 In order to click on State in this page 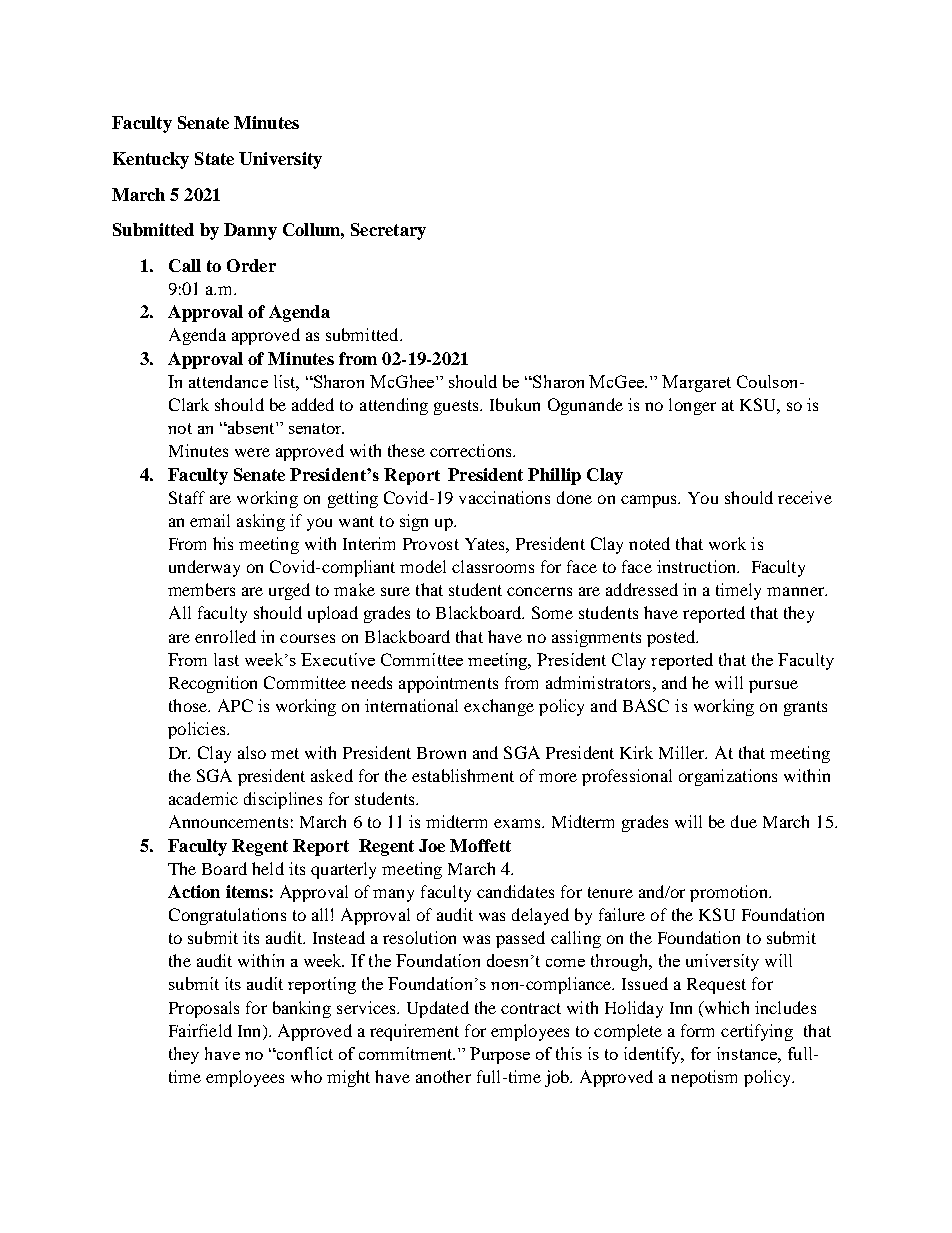, I will do `click(214, 158)`.
